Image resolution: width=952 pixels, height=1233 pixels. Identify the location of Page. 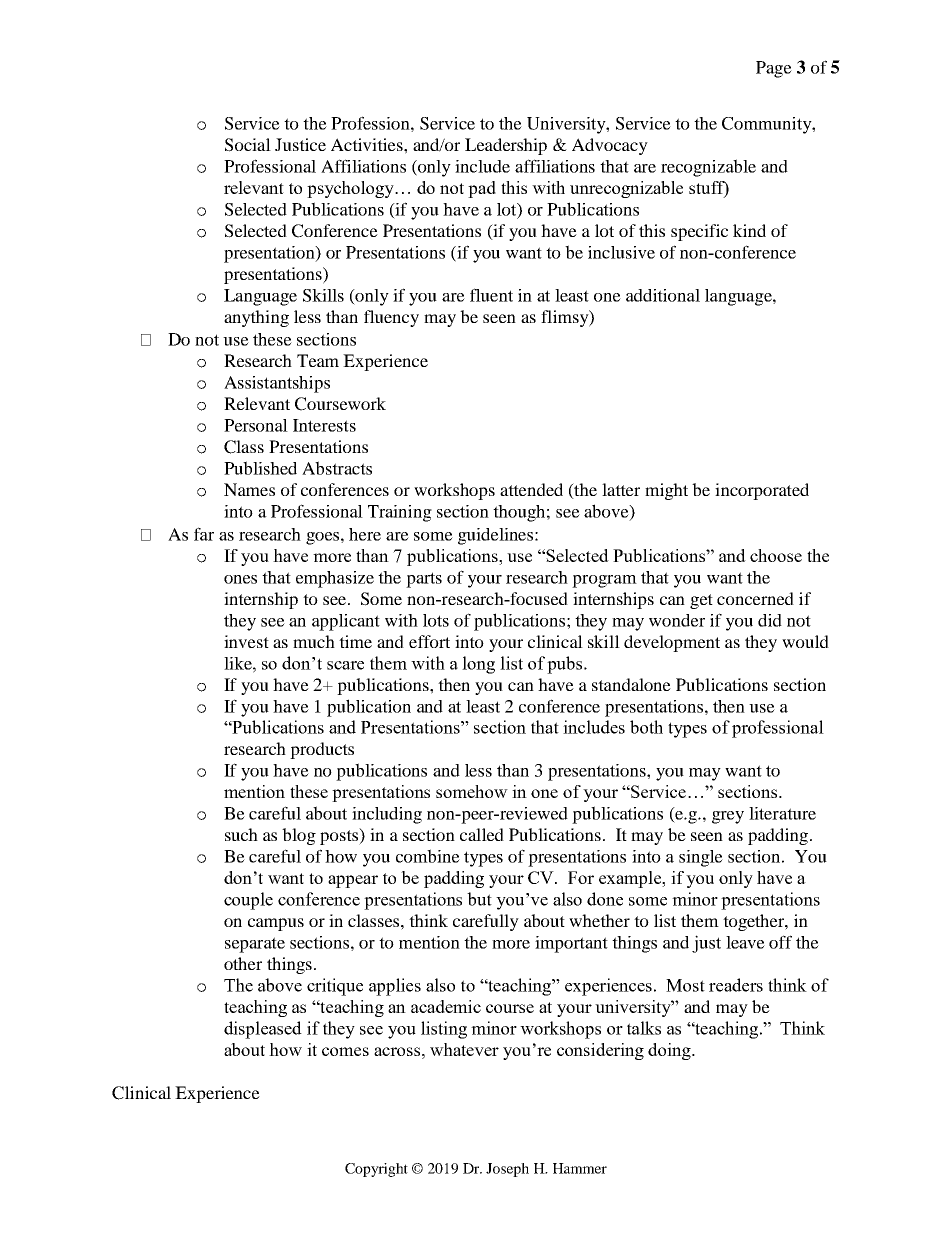
(774, 69).
